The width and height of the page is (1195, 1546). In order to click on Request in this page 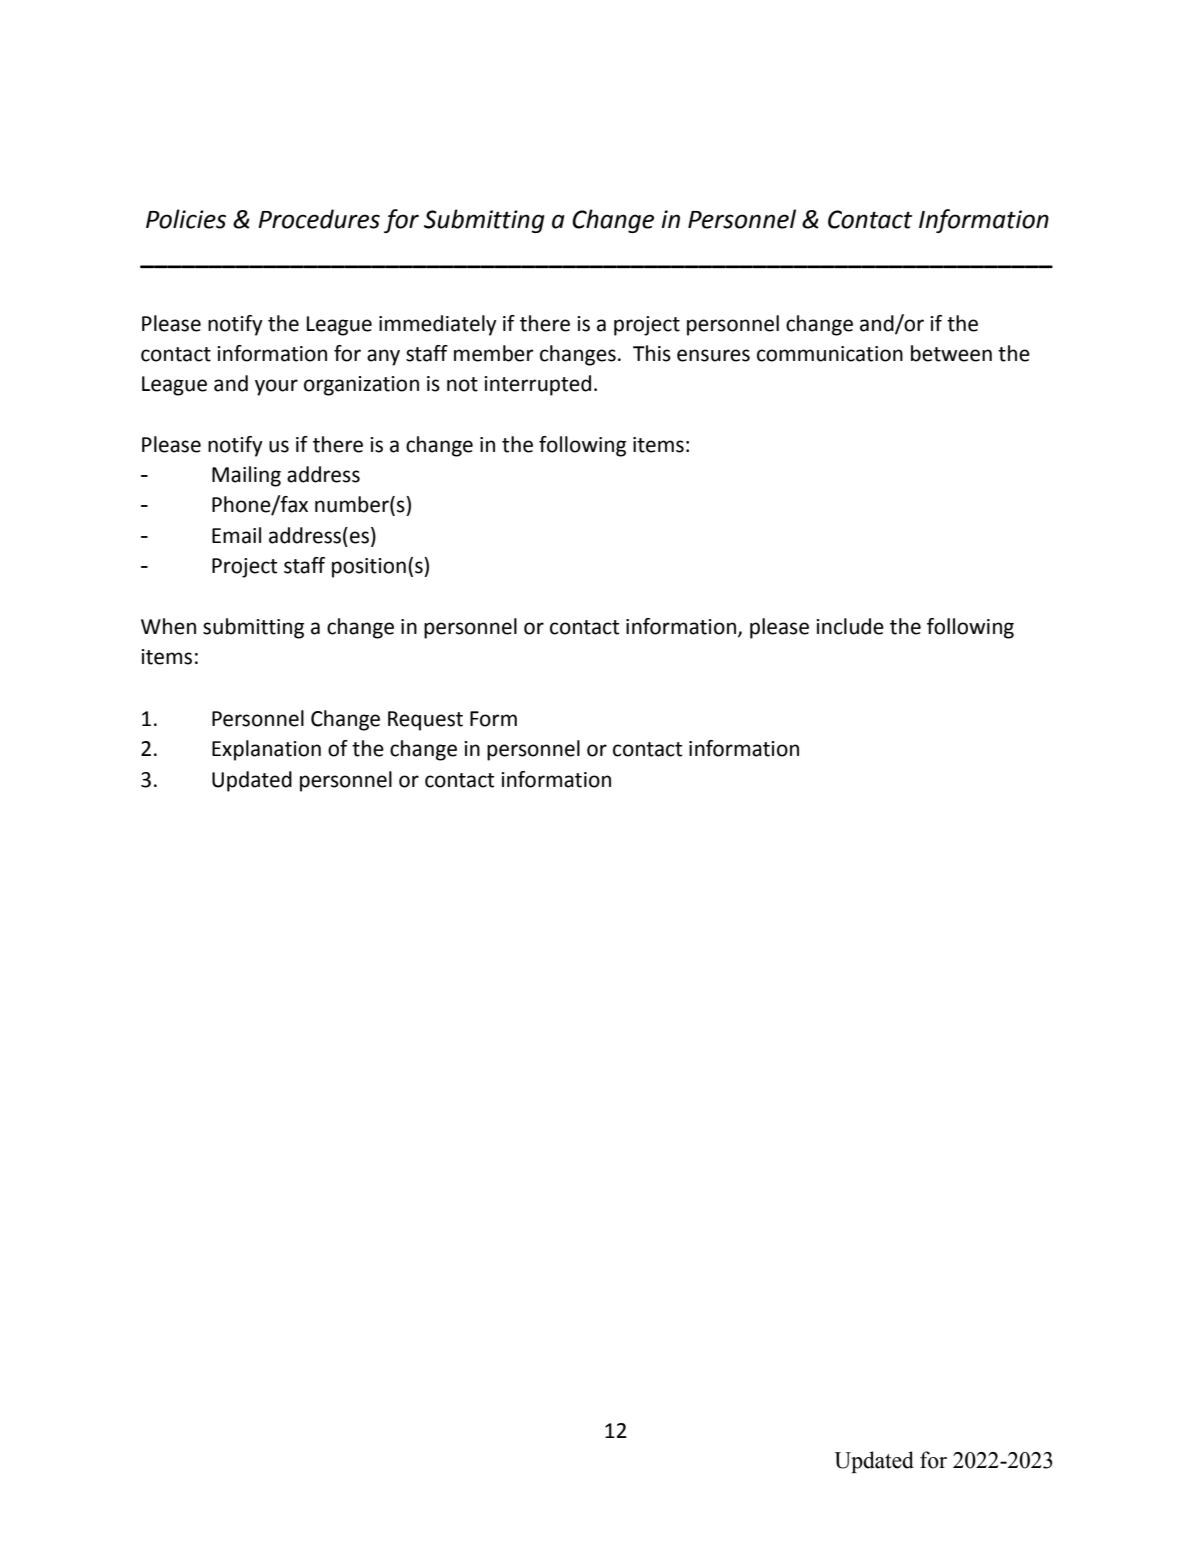, I will do `click(425, 721)`.
